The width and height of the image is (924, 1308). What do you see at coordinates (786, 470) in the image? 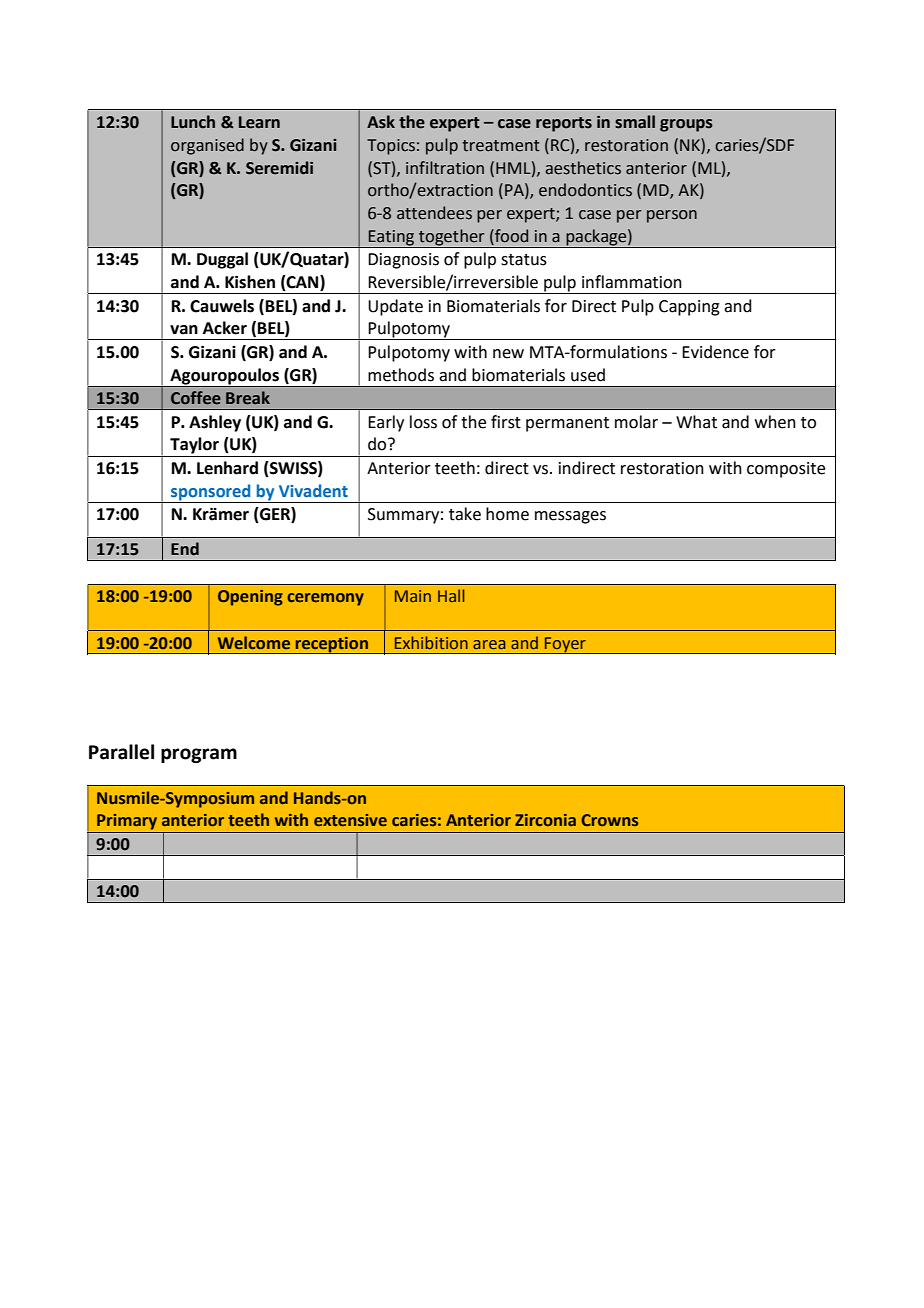
I see `composite` at bounding box center [786, 470].
